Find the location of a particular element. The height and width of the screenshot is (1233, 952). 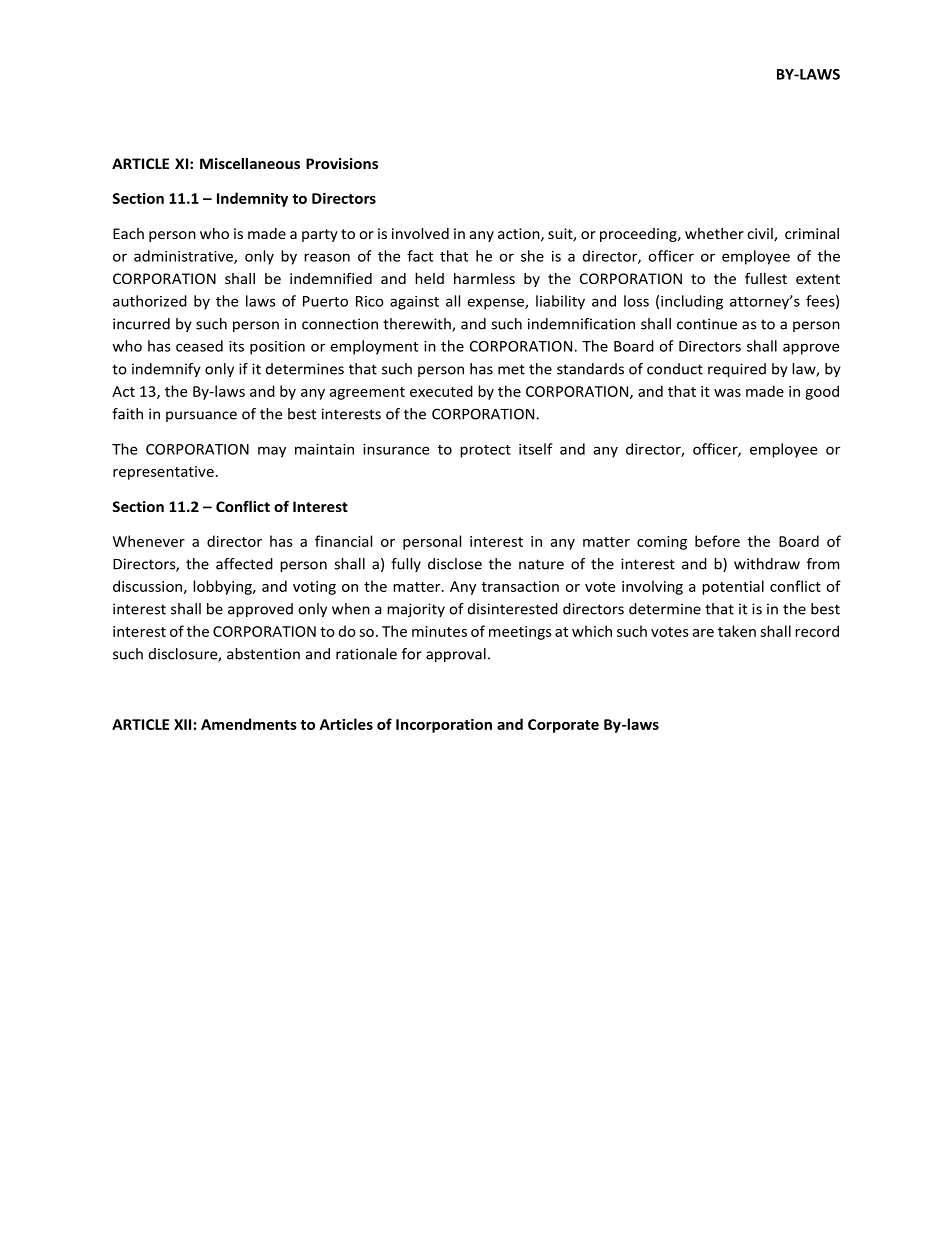

affected is located at coordinates (244, 564).
